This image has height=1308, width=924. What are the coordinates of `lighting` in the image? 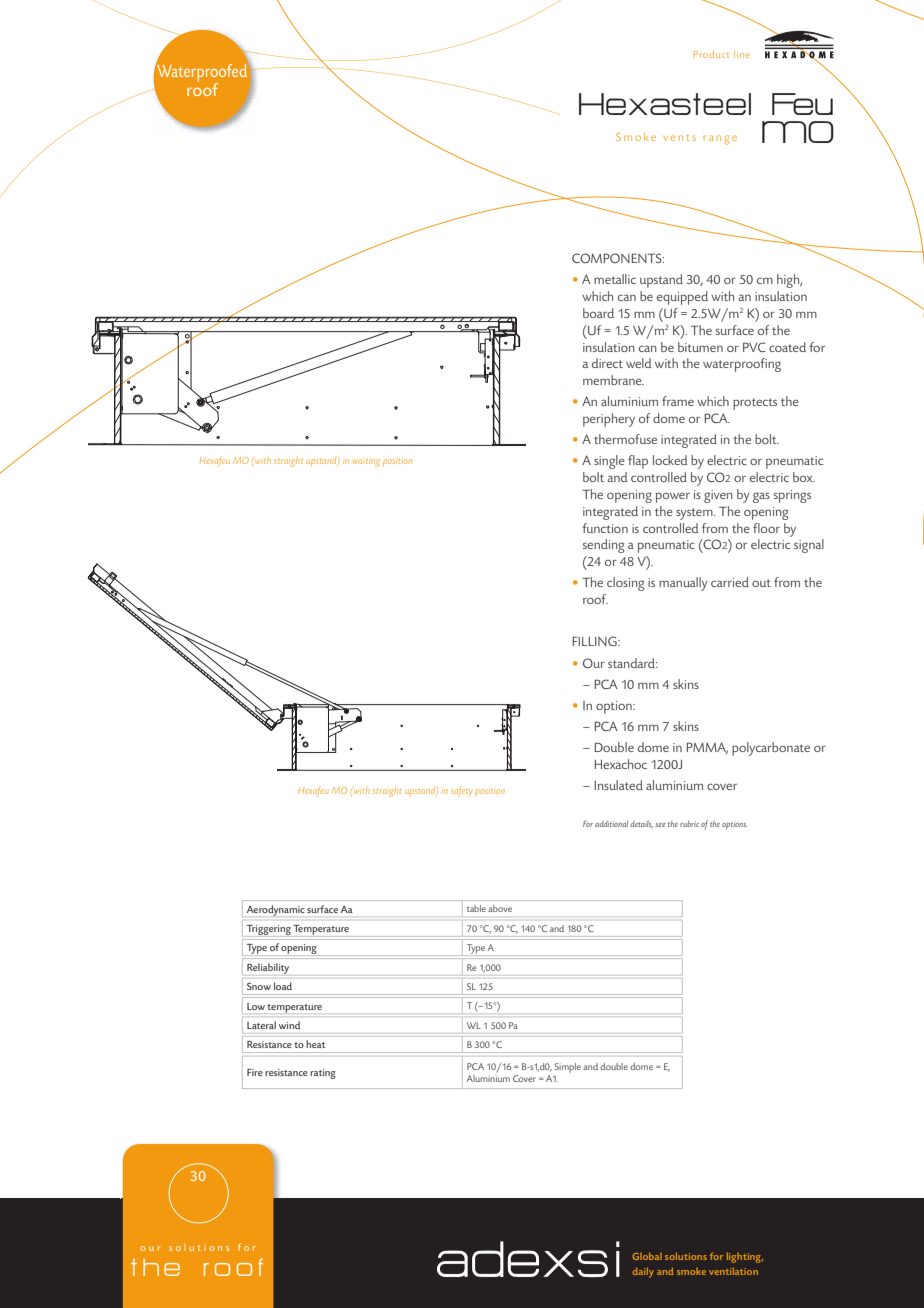 It's located at (745, 1257).
